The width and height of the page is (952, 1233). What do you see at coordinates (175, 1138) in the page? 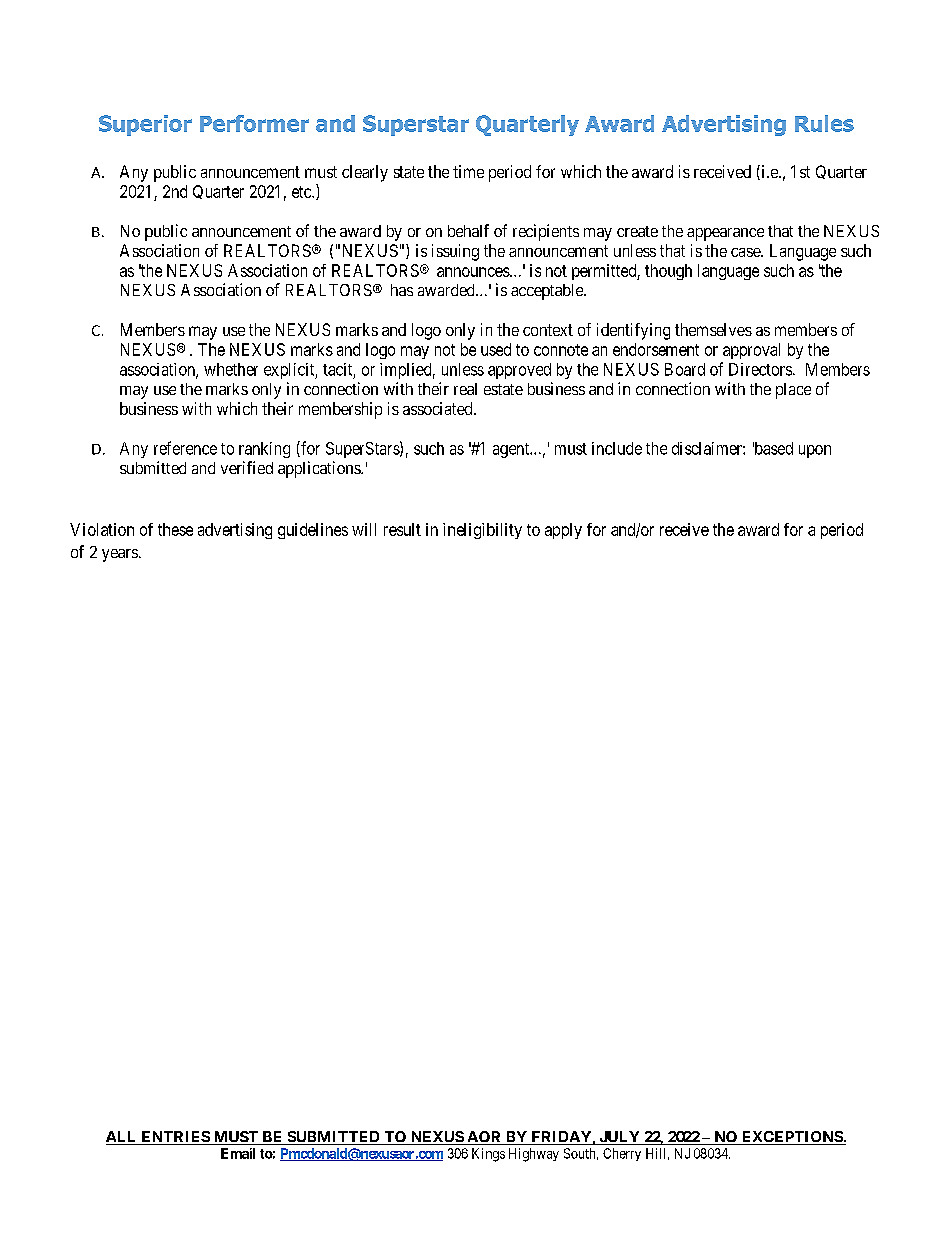
I see `ENTRIES` at bounding box center [175, 1138].
